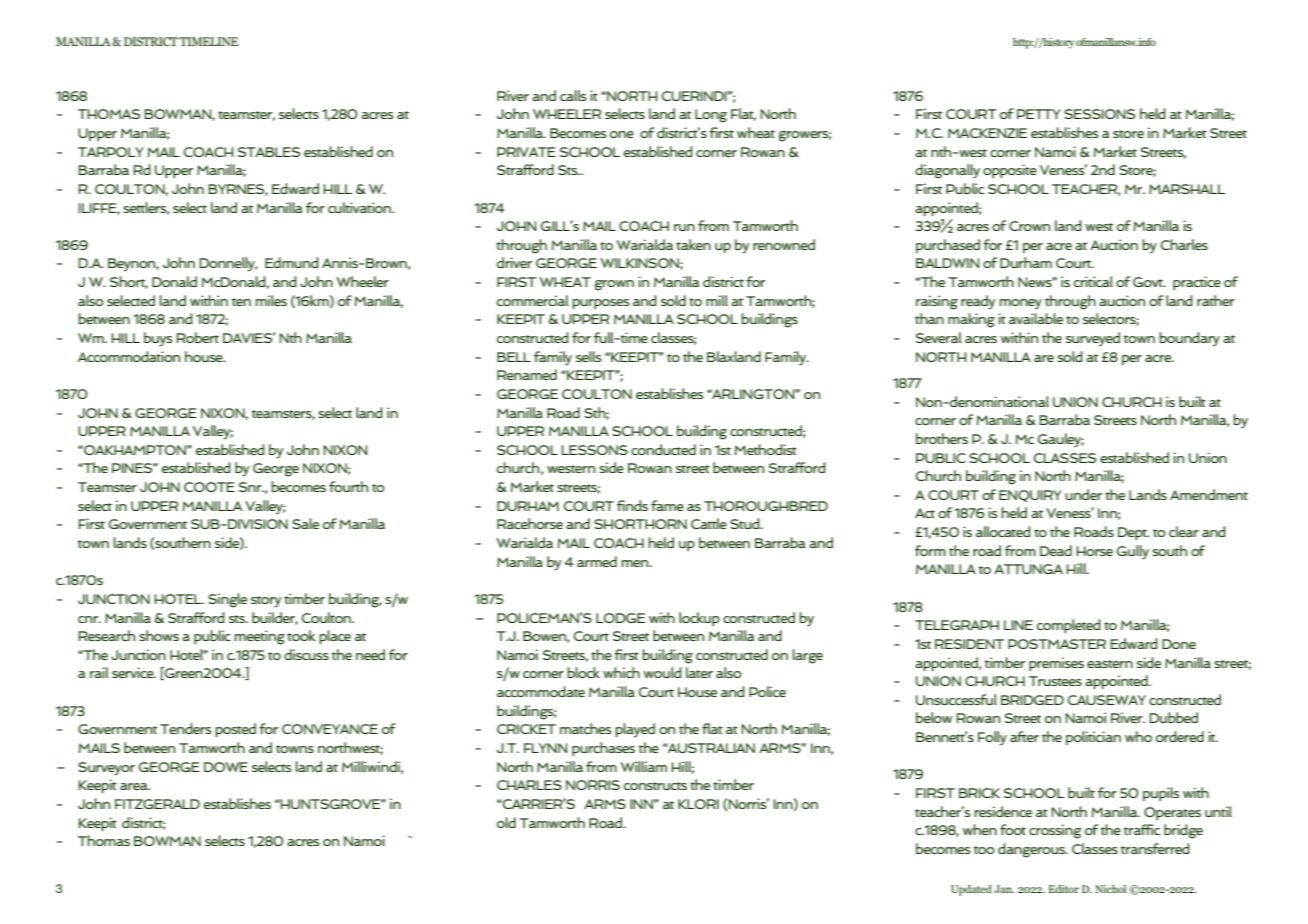 The height and width of the image is (924, 1308). I want to click on Long, so click(711, 116).
